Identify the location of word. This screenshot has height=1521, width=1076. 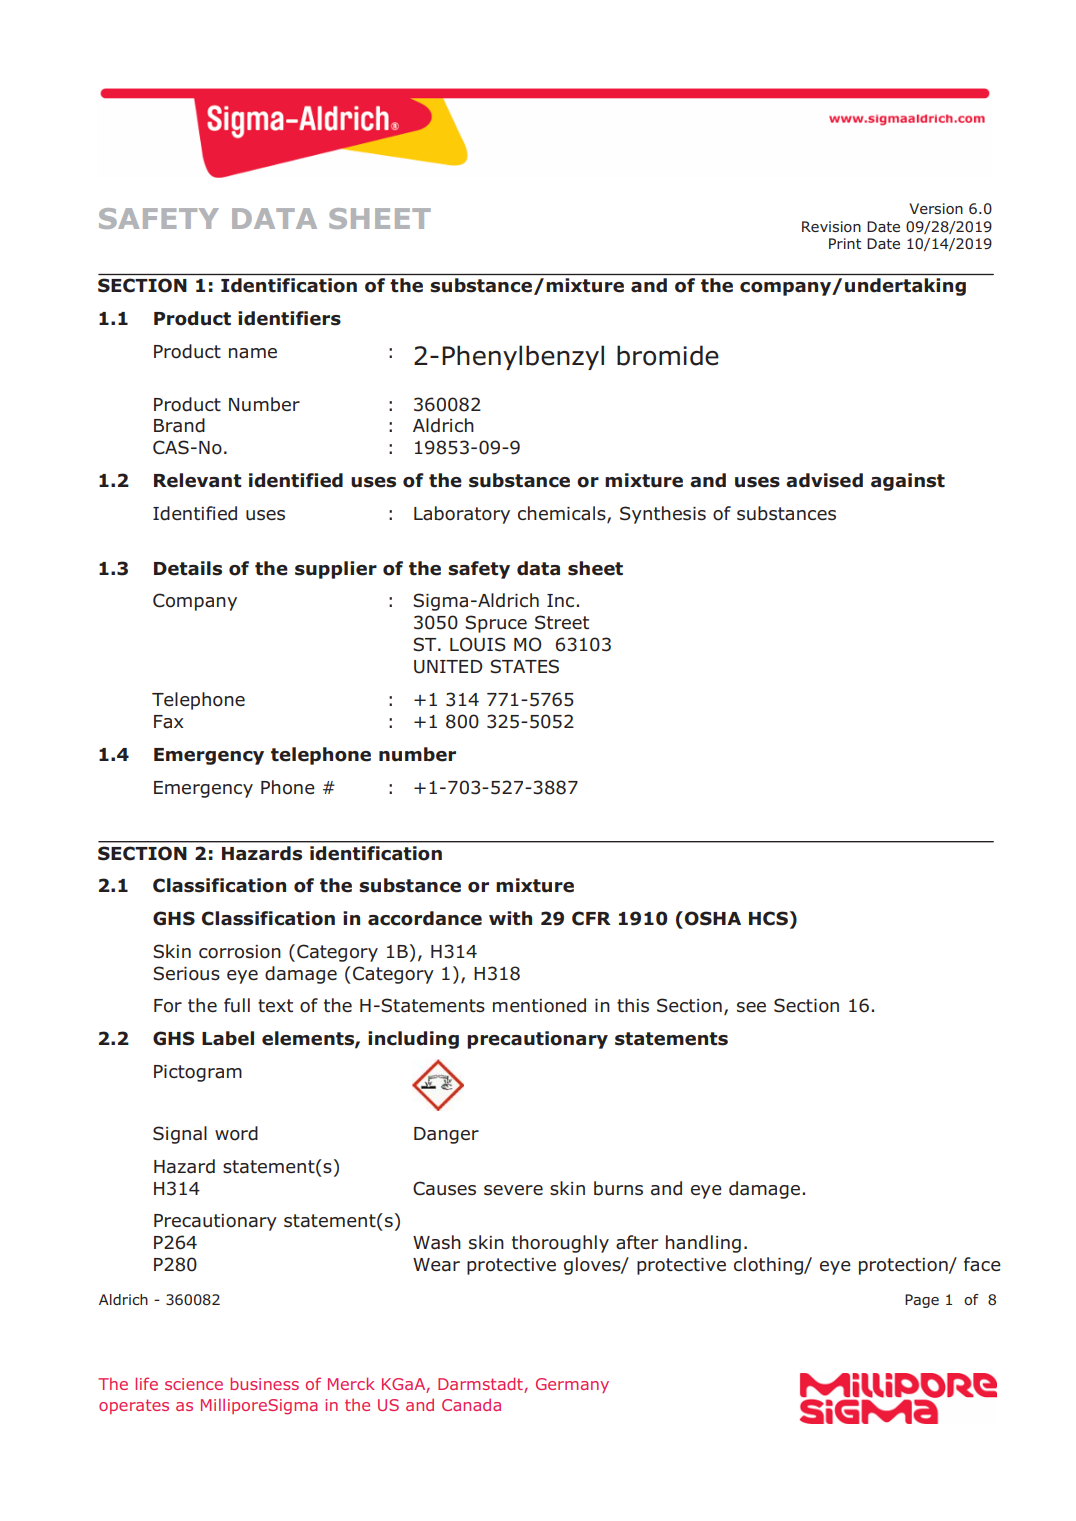
(236, 1133).
